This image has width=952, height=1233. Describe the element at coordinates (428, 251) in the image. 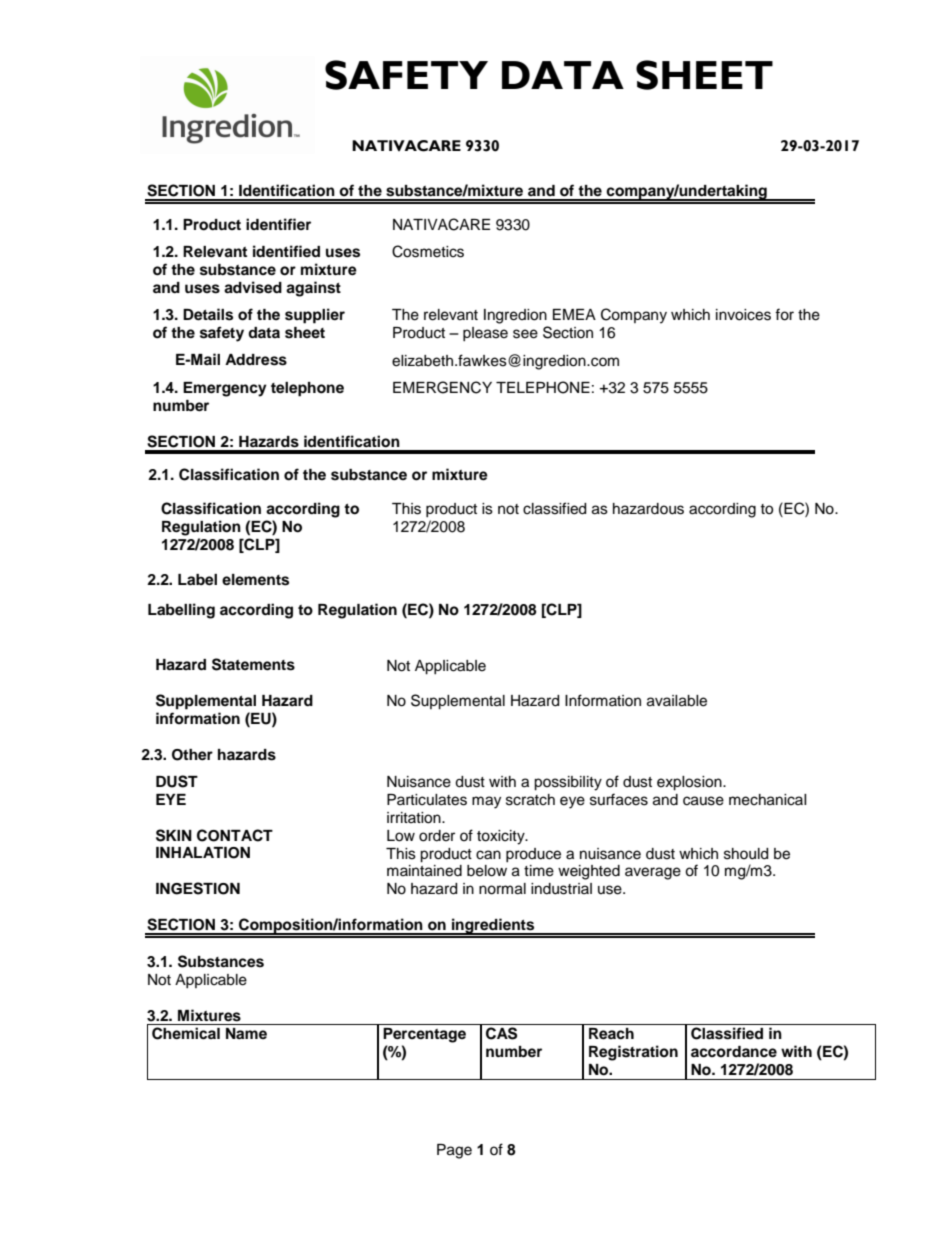

I see `Cosmetics` at that location.
